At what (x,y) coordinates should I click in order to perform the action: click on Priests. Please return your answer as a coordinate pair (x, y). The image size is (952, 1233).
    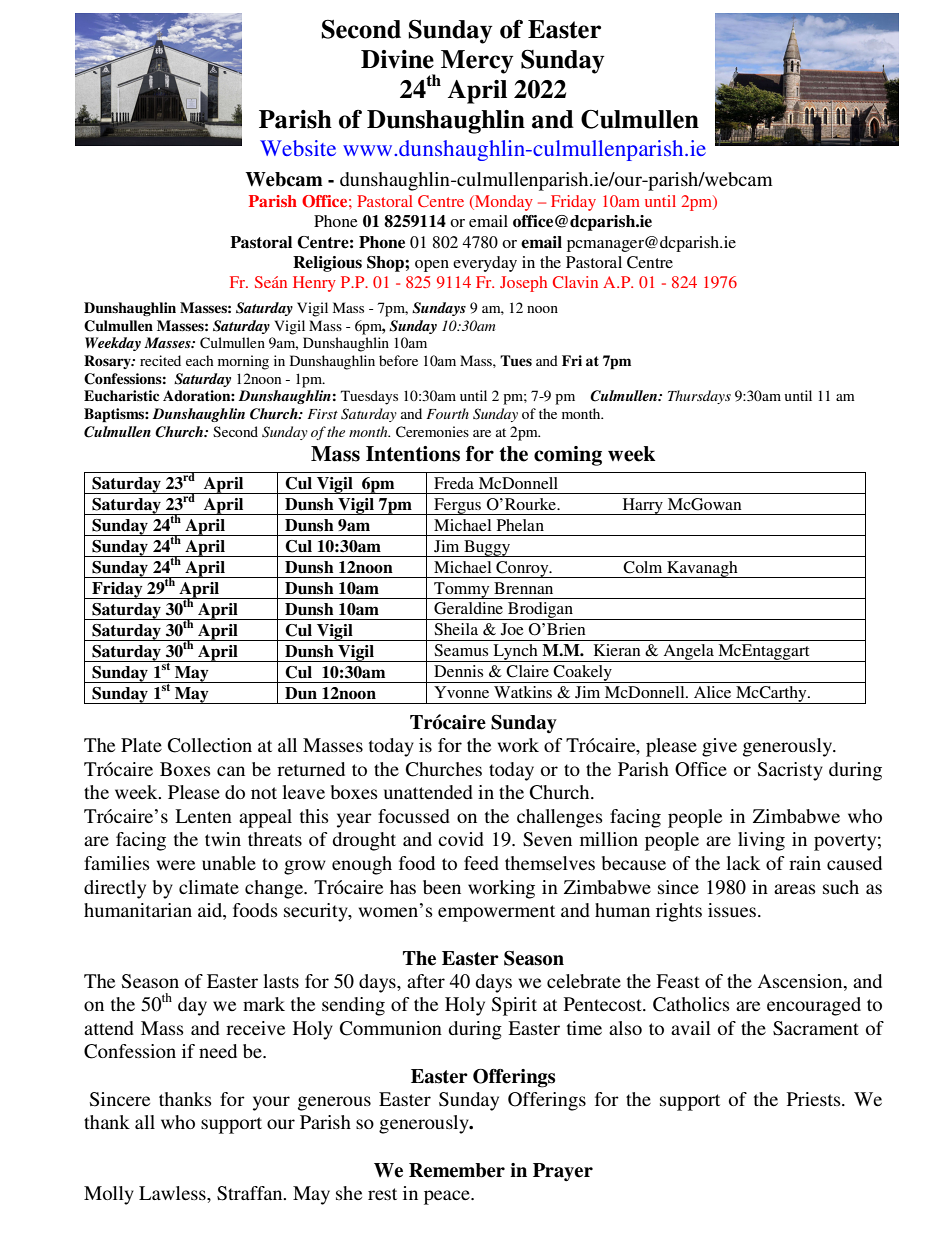
    Looking at the image, I should click on (815, 1099).
